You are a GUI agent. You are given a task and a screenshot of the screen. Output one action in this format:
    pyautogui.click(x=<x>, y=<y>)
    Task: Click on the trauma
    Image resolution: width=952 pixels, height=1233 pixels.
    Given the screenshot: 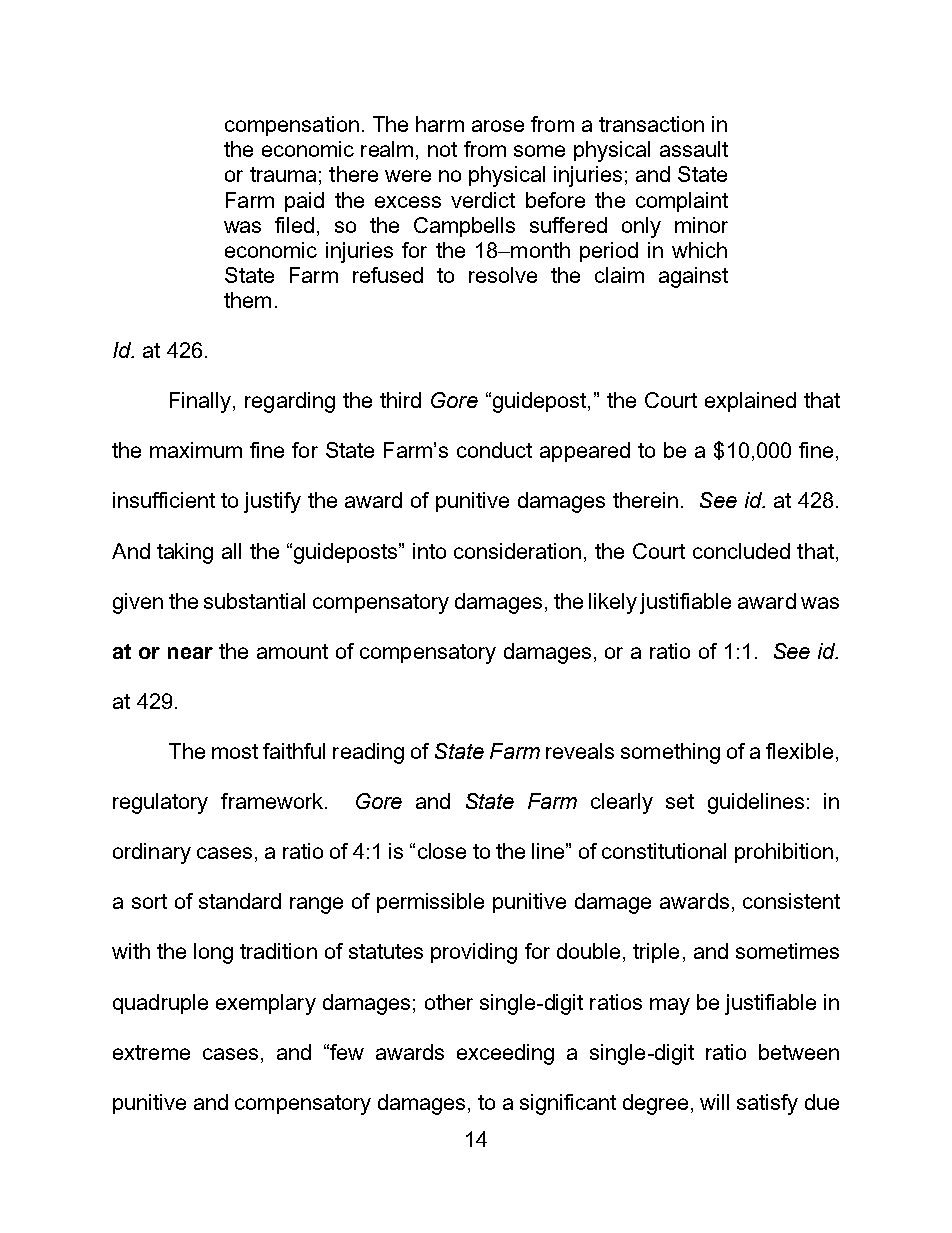 What is the action you would take?
    pyautogui.click(x=283, y=174)
